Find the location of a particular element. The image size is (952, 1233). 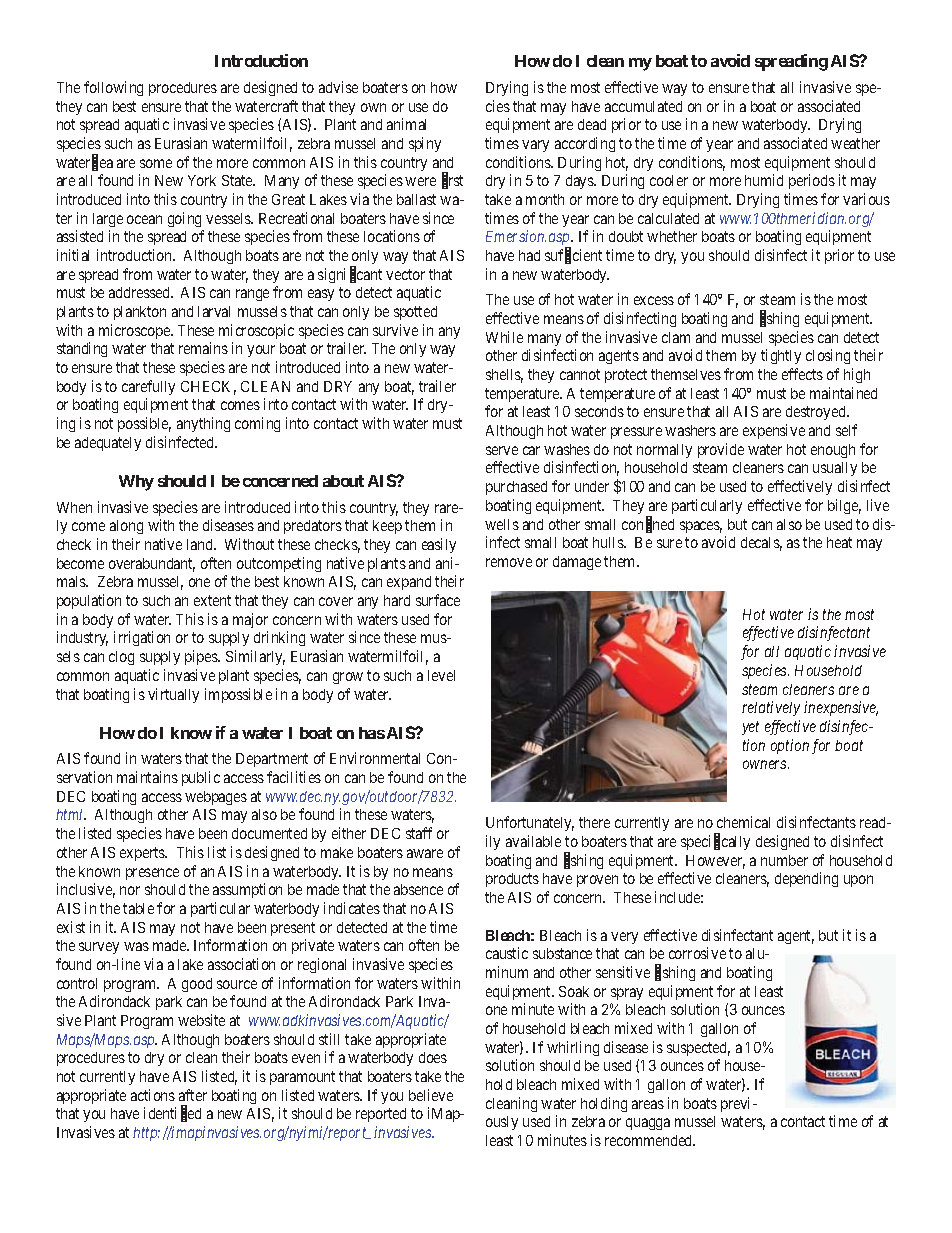

staff is located at coordinates (419, 833).
